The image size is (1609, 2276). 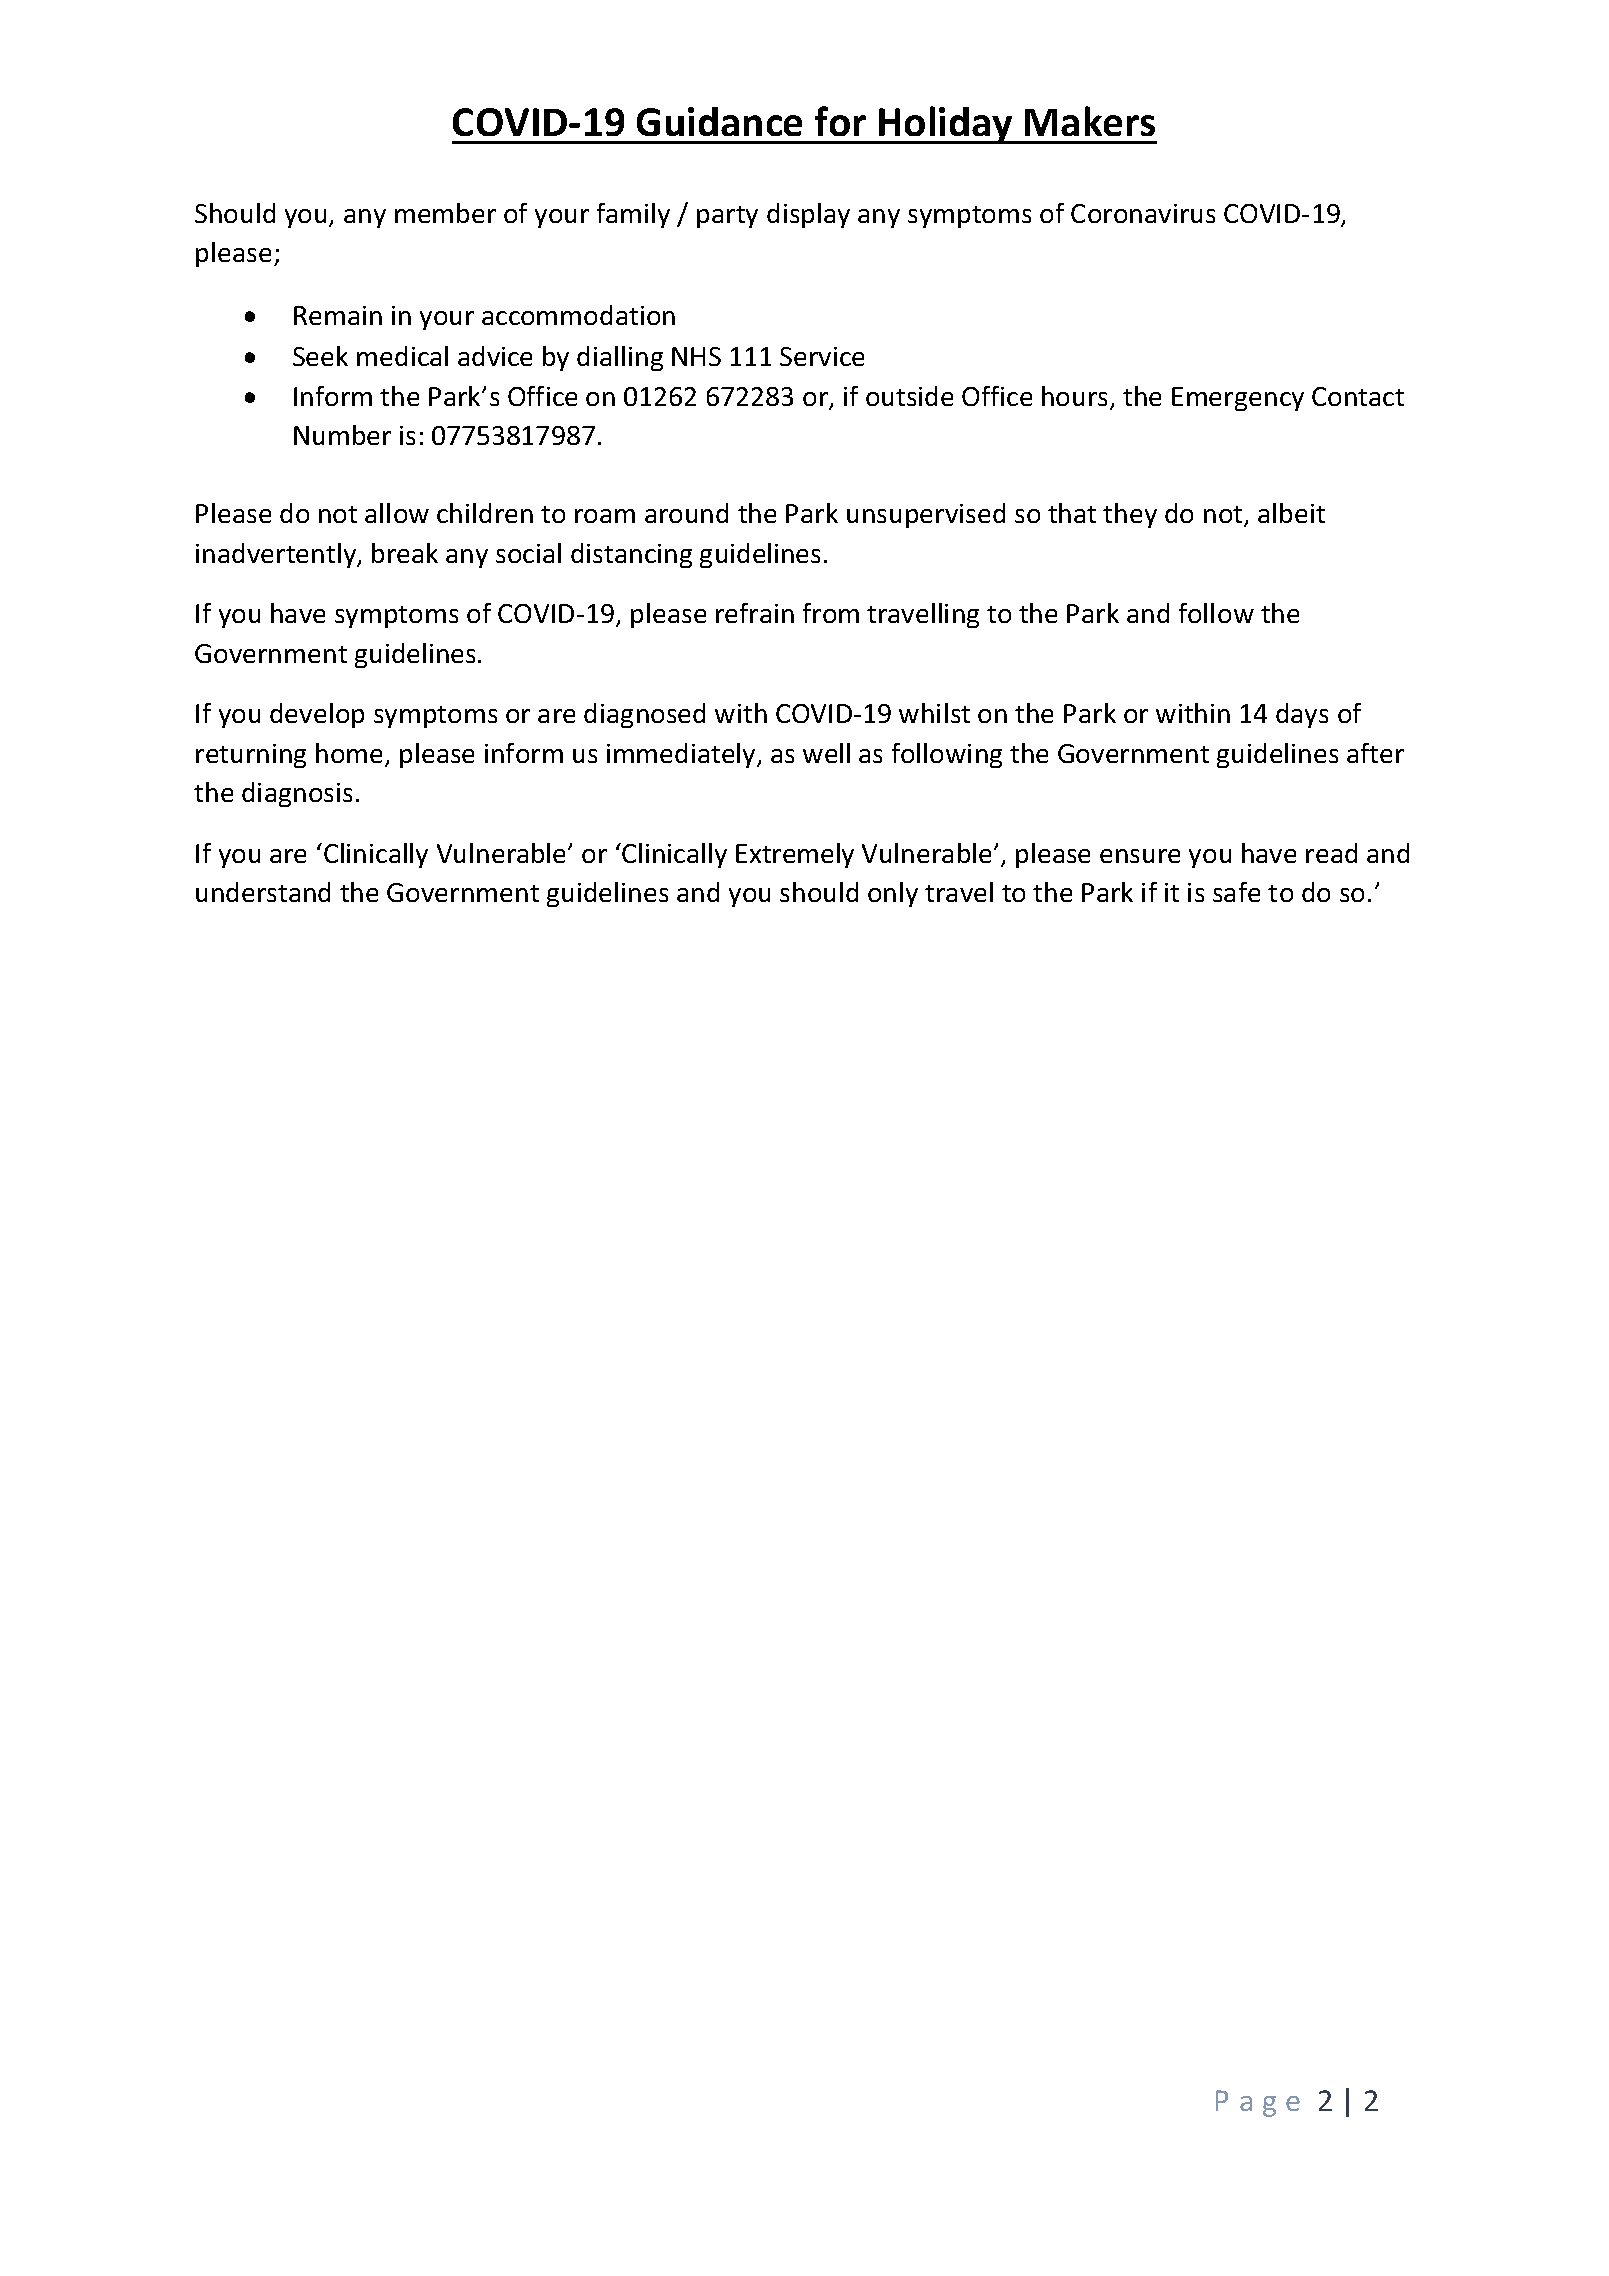 What do you see at coordinates (445, 213) in the screenshot?
I see `member` at bounding box center [445, 213].
